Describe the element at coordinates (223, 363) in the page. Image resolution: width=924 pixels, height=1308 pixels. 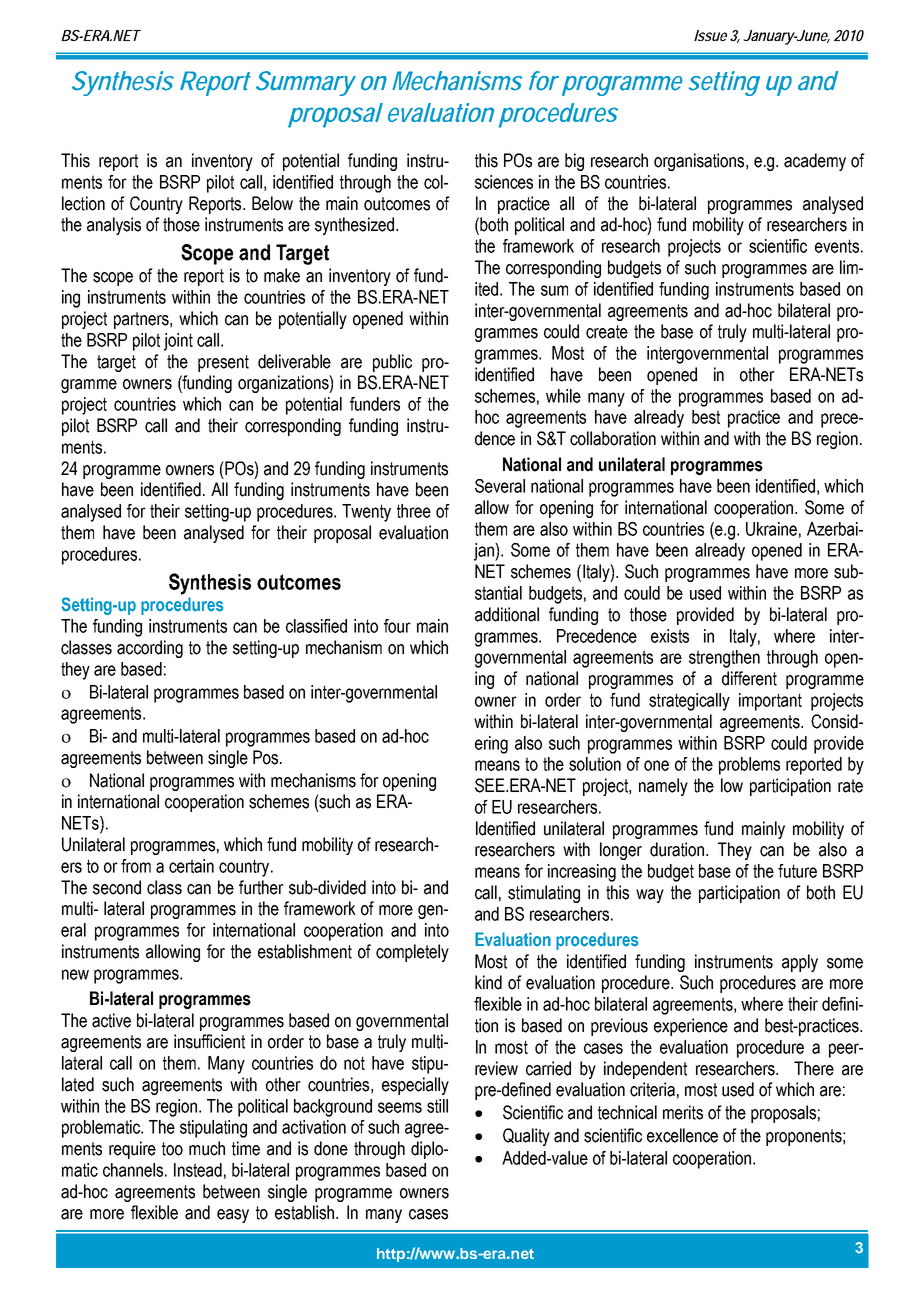
I see `present` at that location.
